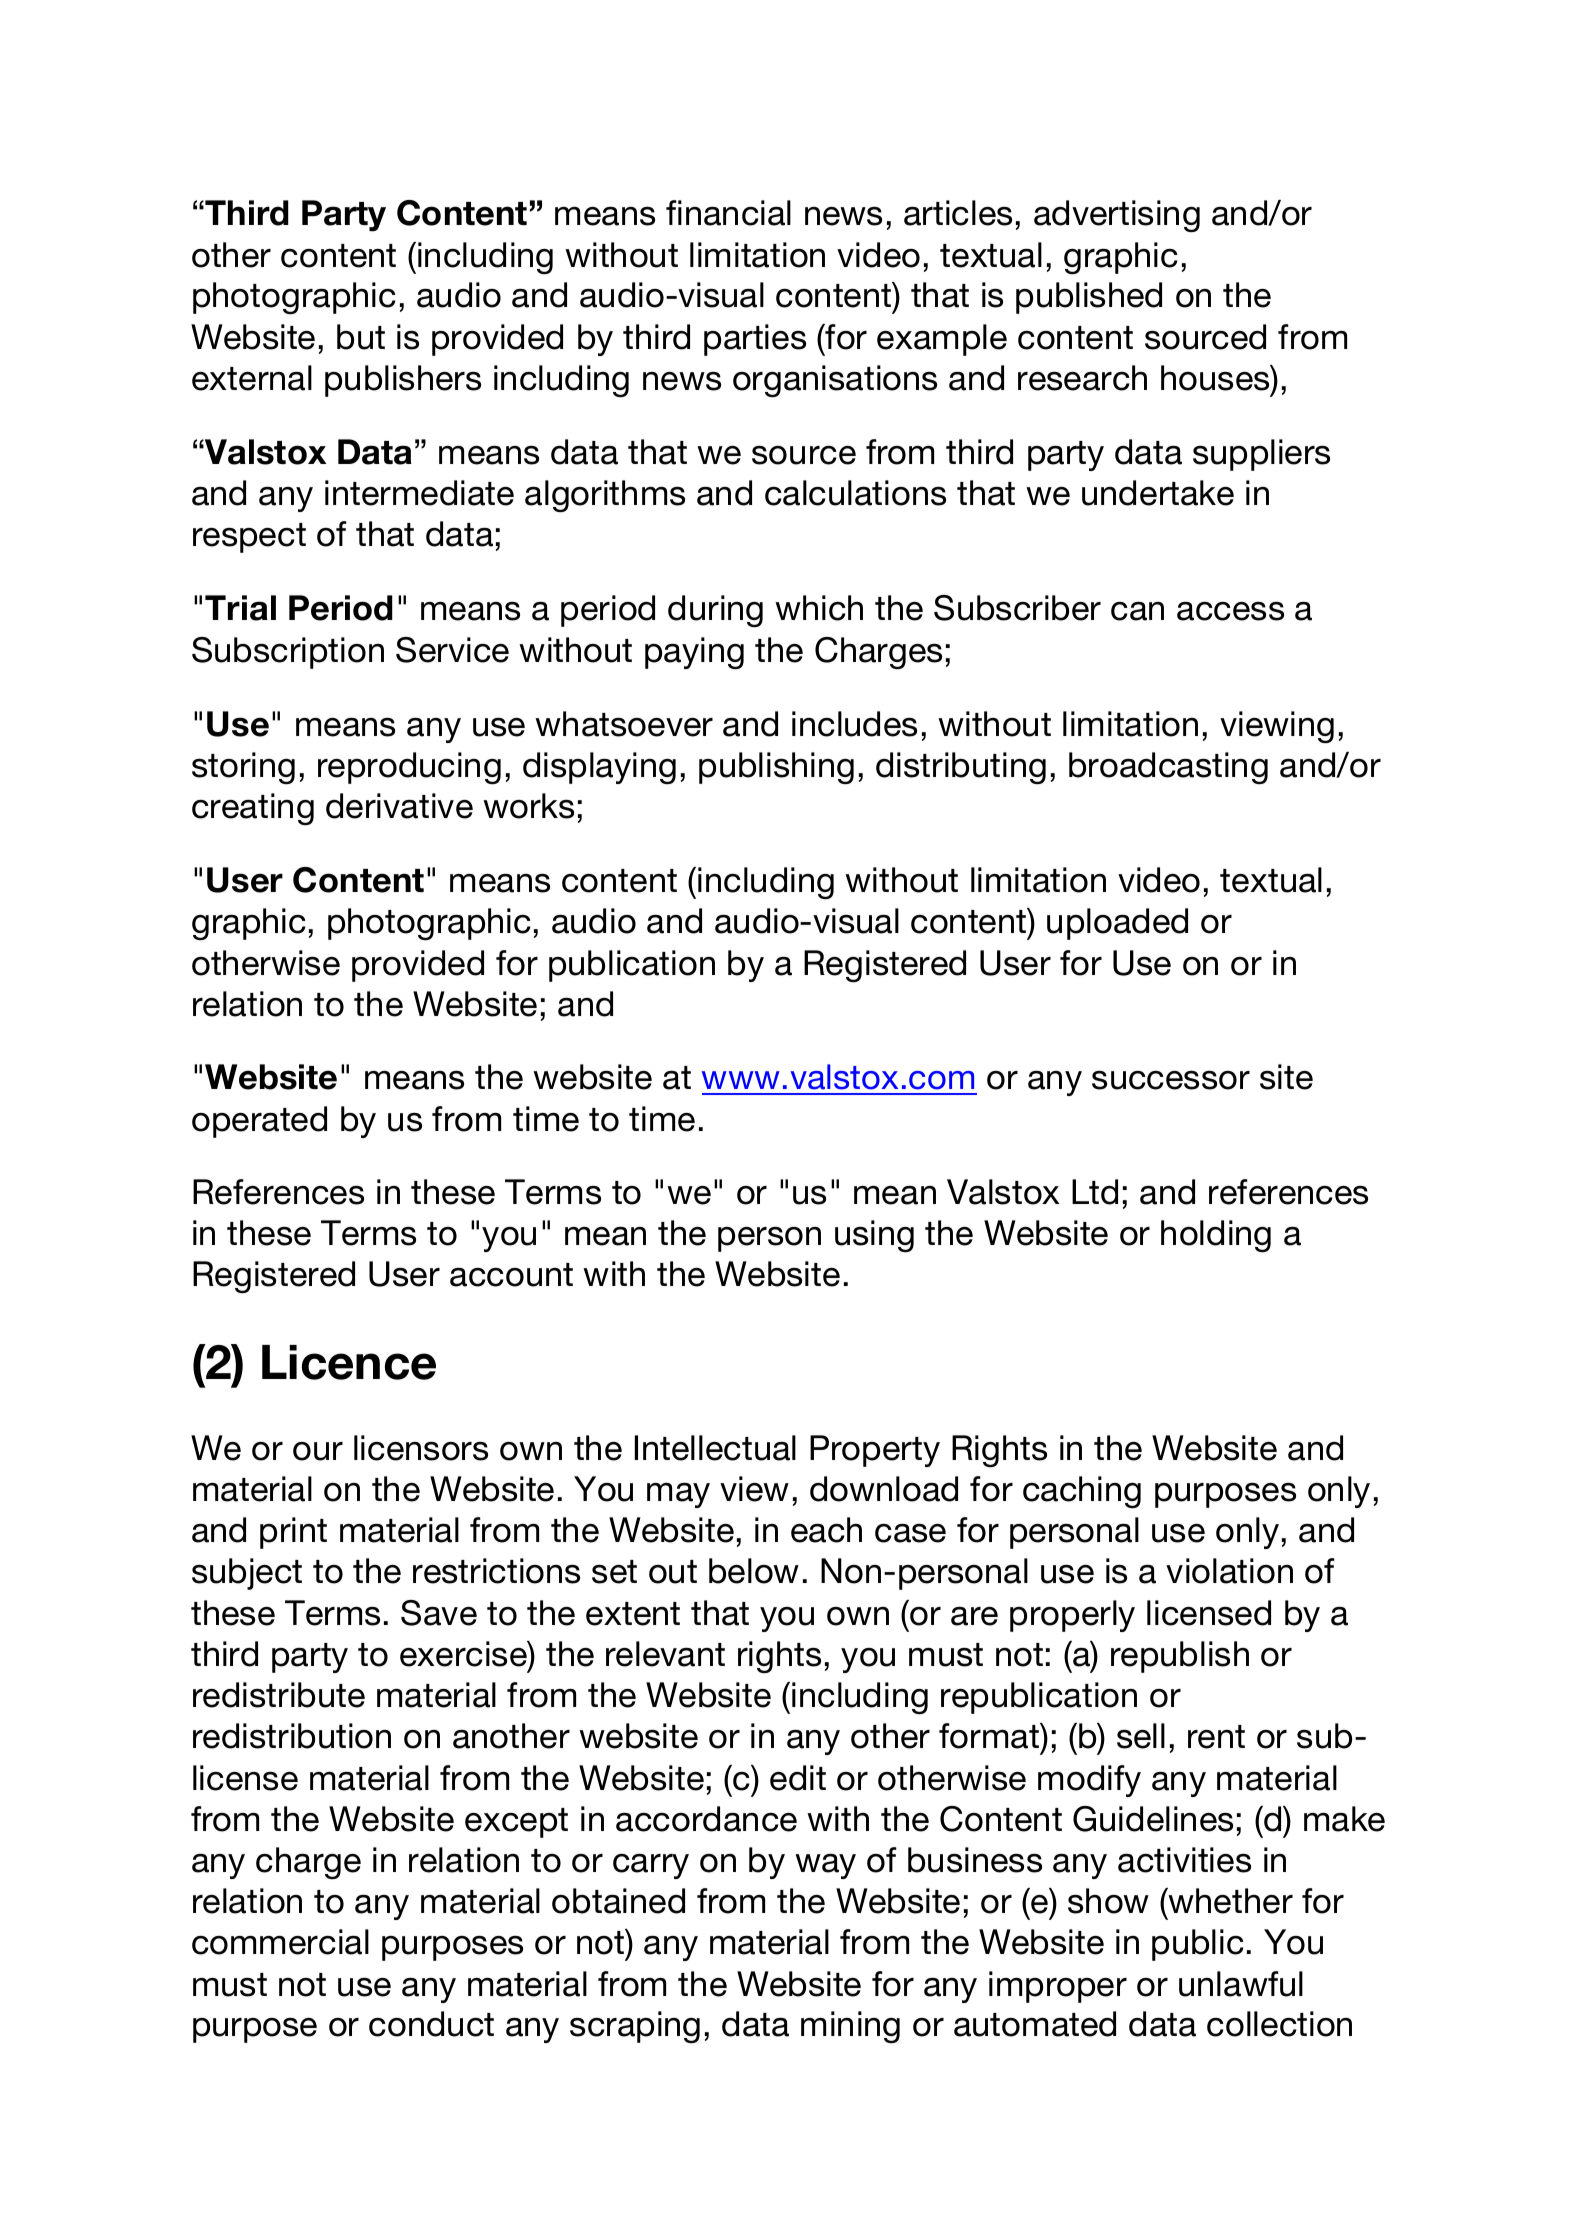 The height and width of the document is (2236, 1580). Describe the element at coordinates (776, 768) in the document. I see `publishing` at that location.
